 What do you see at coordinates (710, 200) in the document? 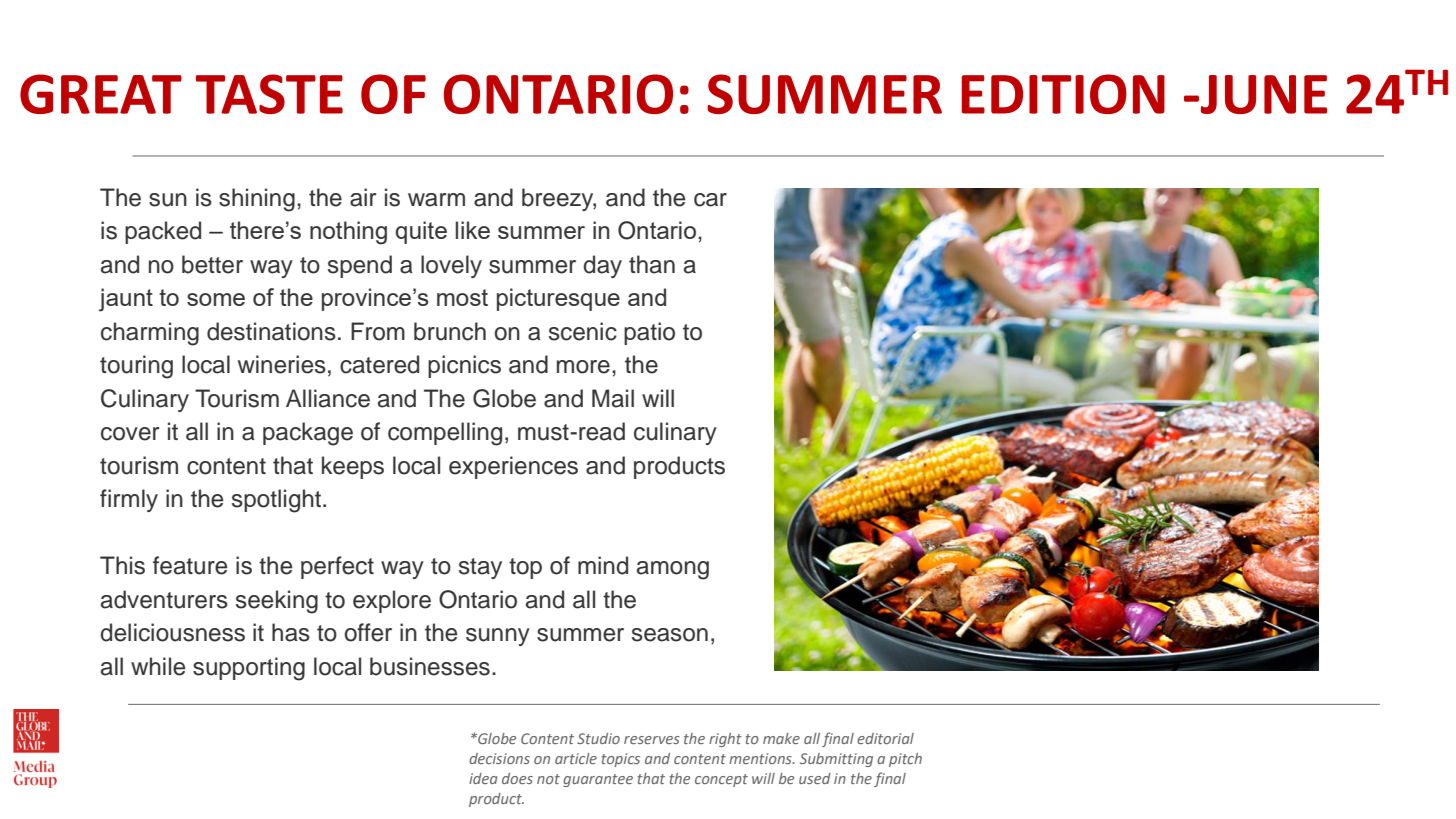
I see `car` at bounding box center [710, 200].
